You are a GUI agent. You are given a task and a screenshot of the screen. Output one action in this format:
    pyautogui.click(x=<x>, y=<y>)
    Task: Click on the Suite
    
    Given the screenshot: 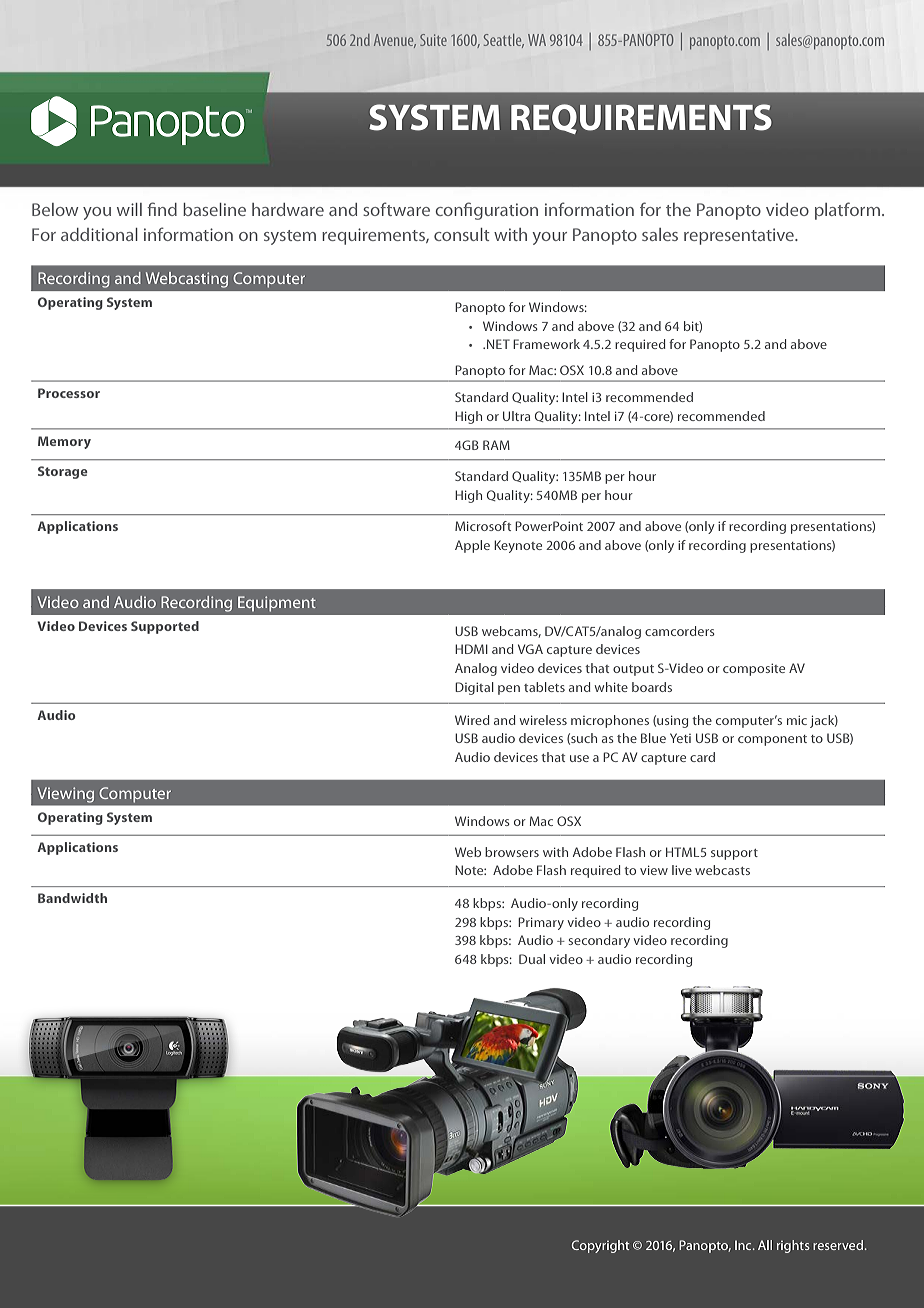 What is the action you would take?
    pyautogui.click(x=433, y=40)
